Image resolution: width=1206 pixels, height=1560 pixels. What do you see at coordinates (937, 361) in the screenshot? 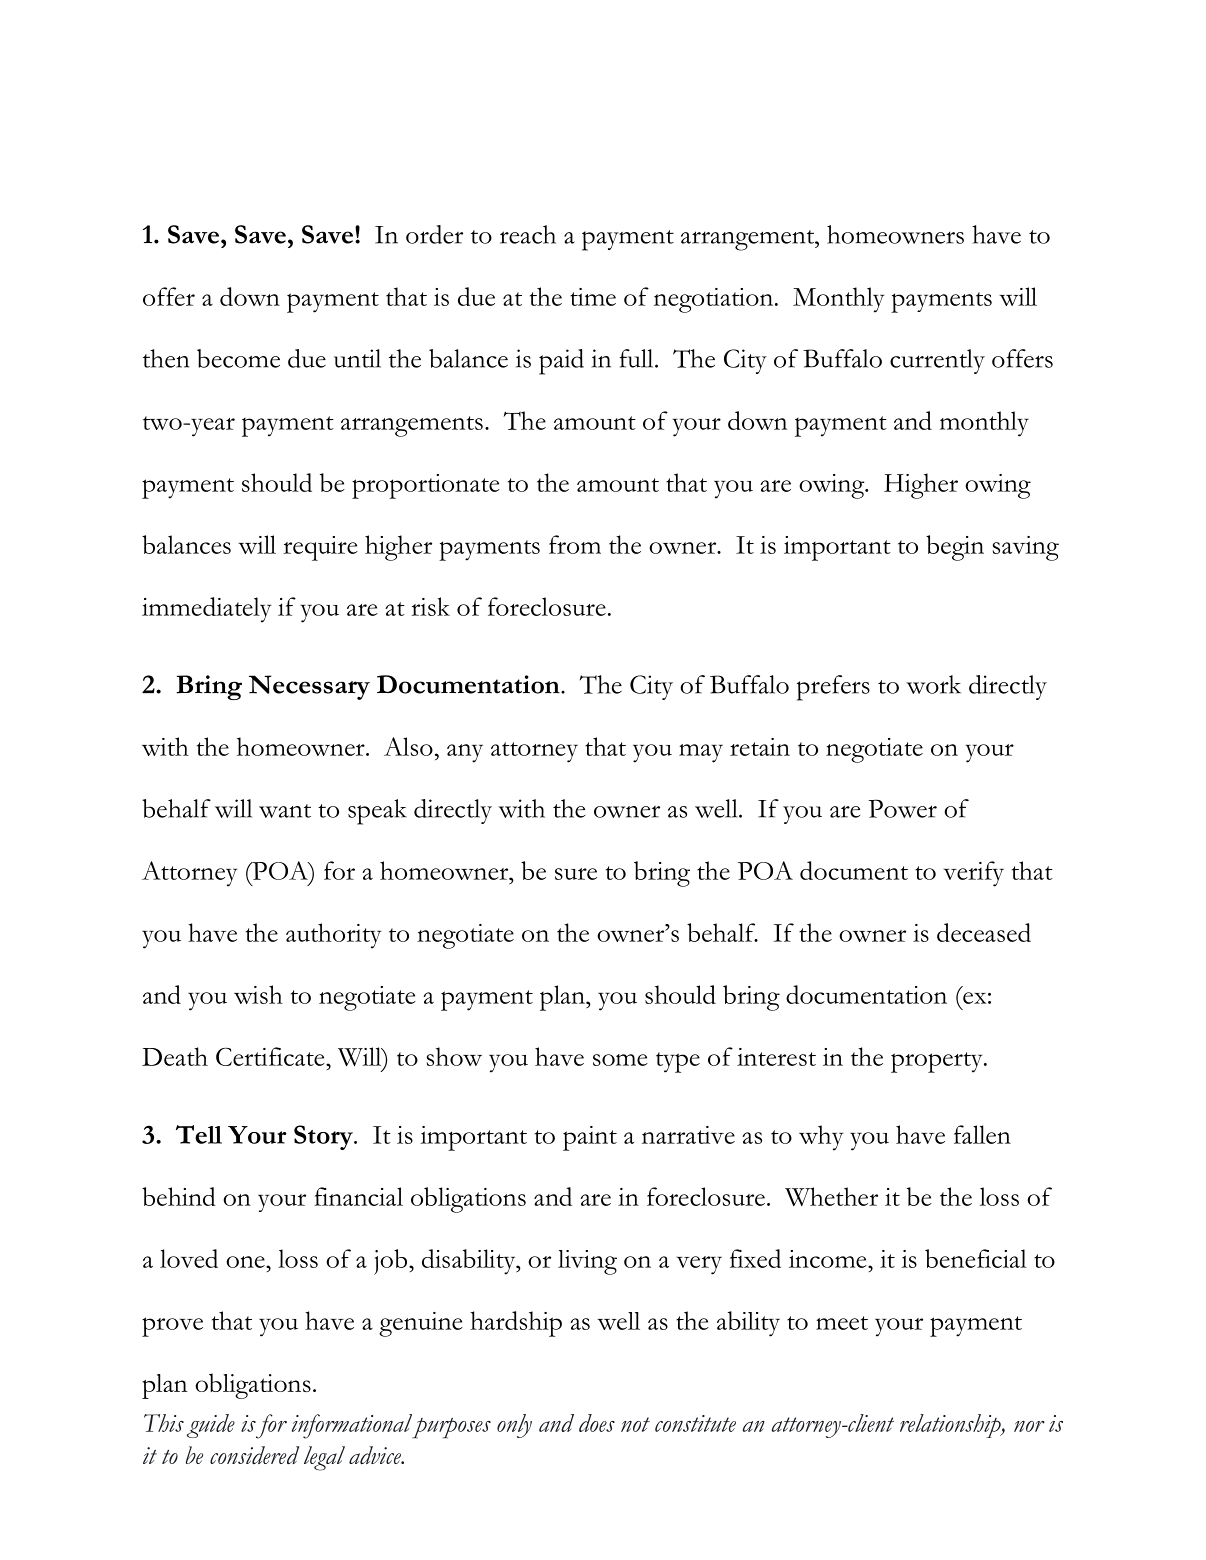
I see `currently` at bounding box center [937, 361].
